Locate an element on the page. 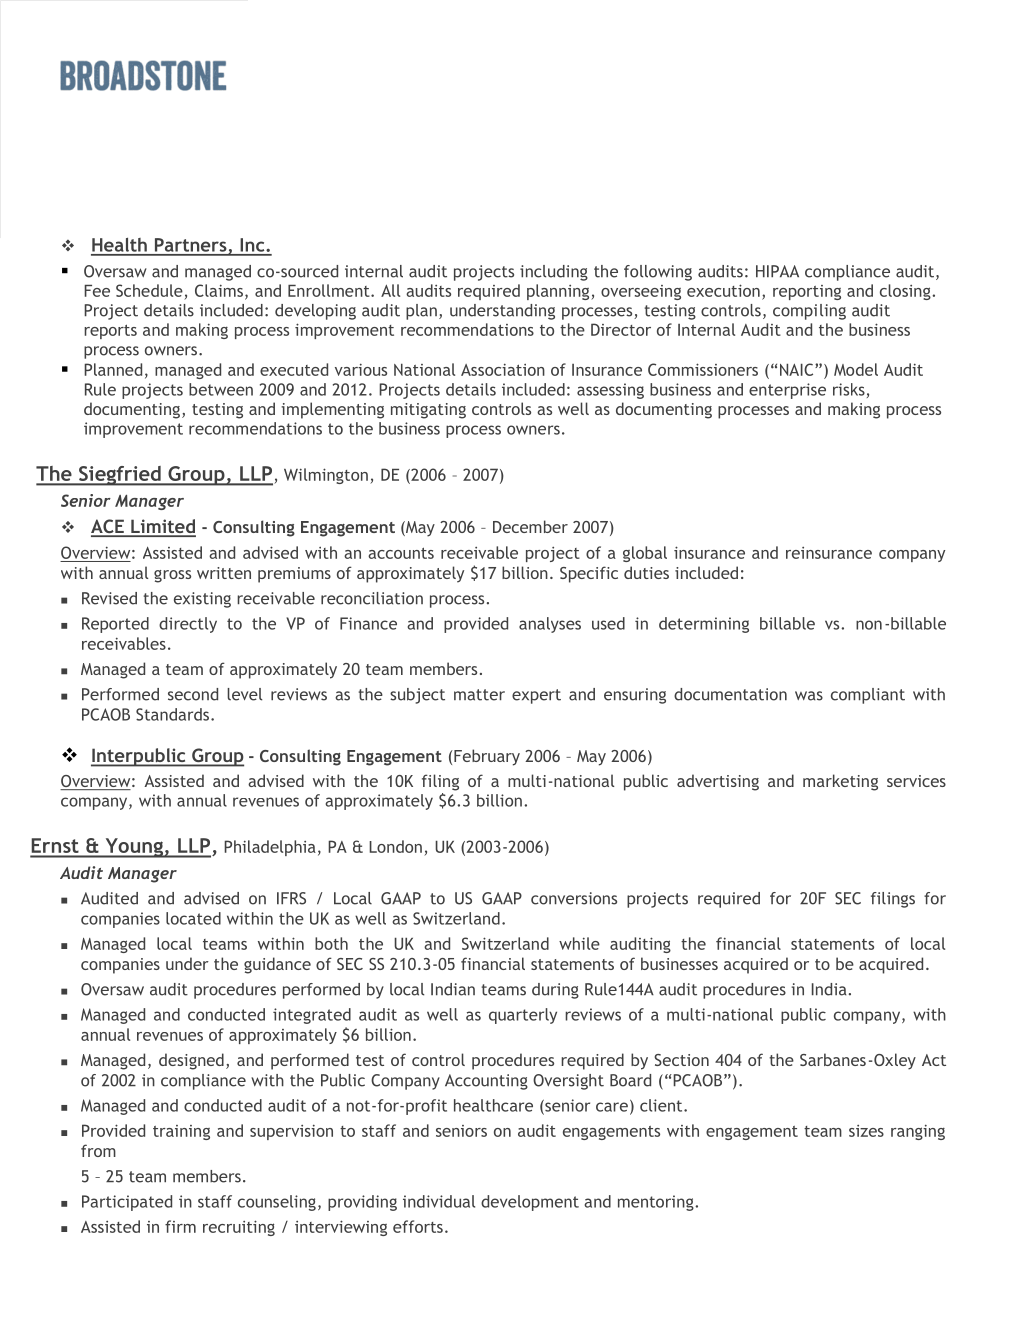  Standards is located at coordinates (172, 714).
